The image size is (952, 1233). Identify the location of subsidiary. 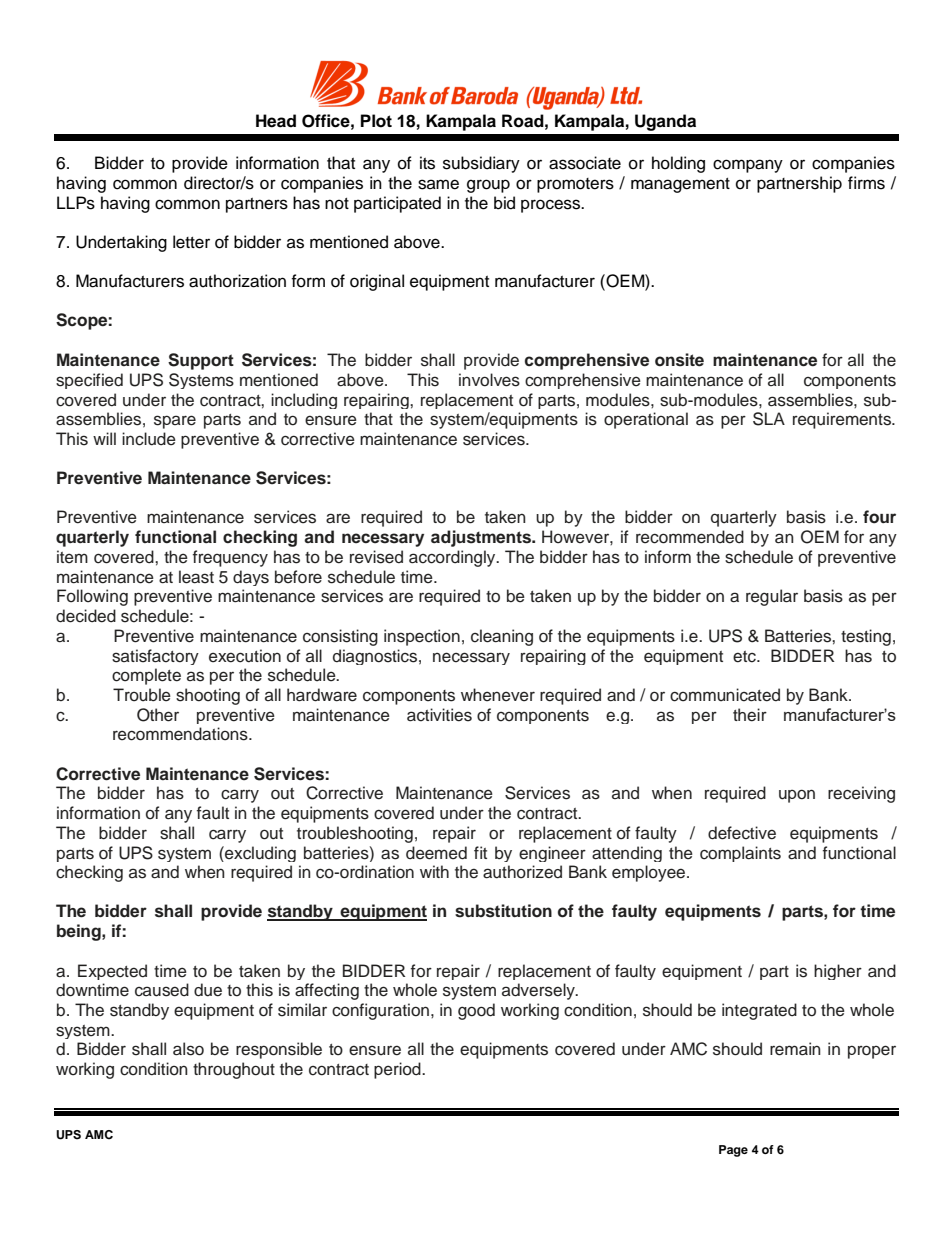
(481, 164).
